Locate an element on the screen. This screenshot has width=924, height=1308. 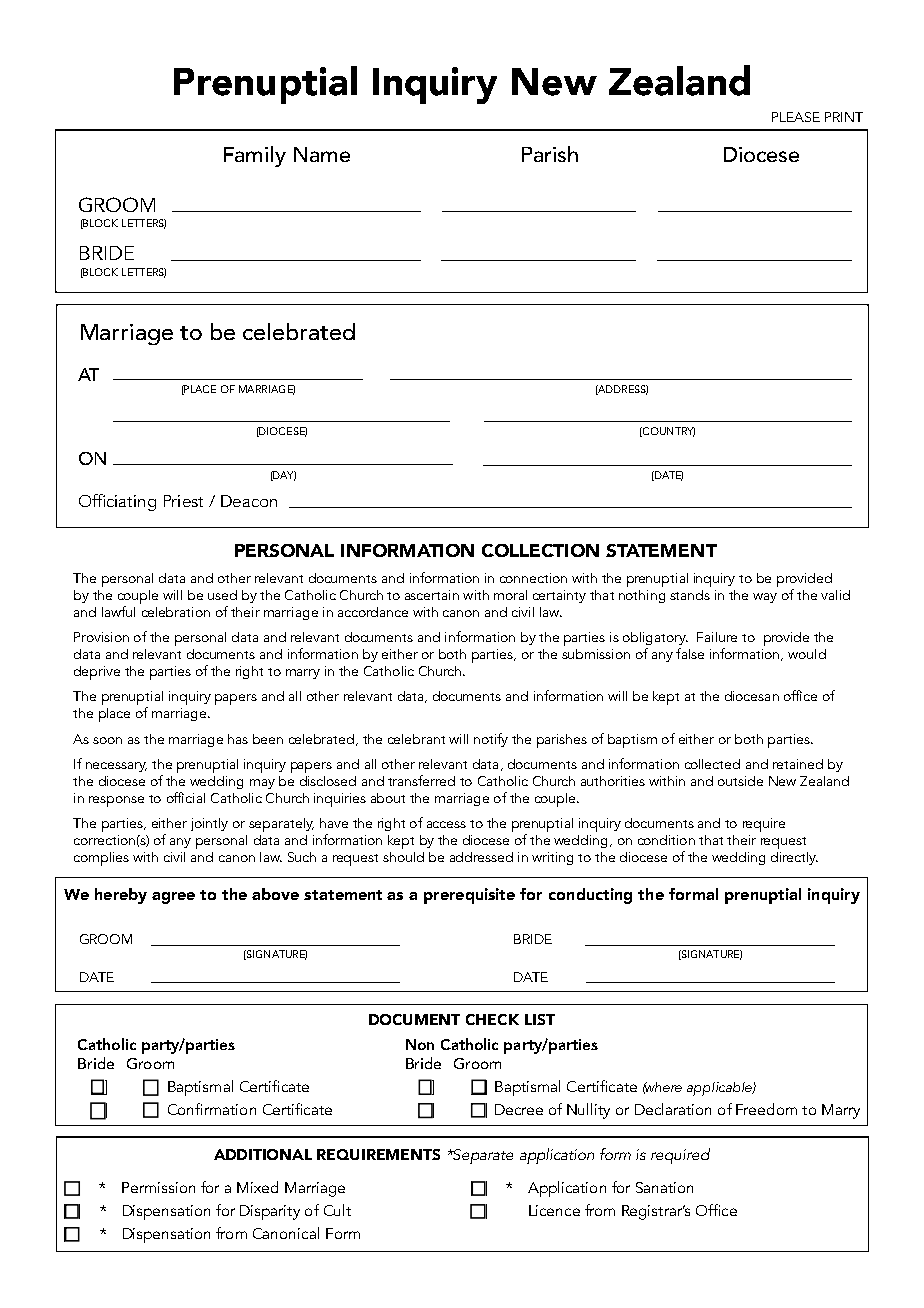
Name is located at coordinates (322, 154).
